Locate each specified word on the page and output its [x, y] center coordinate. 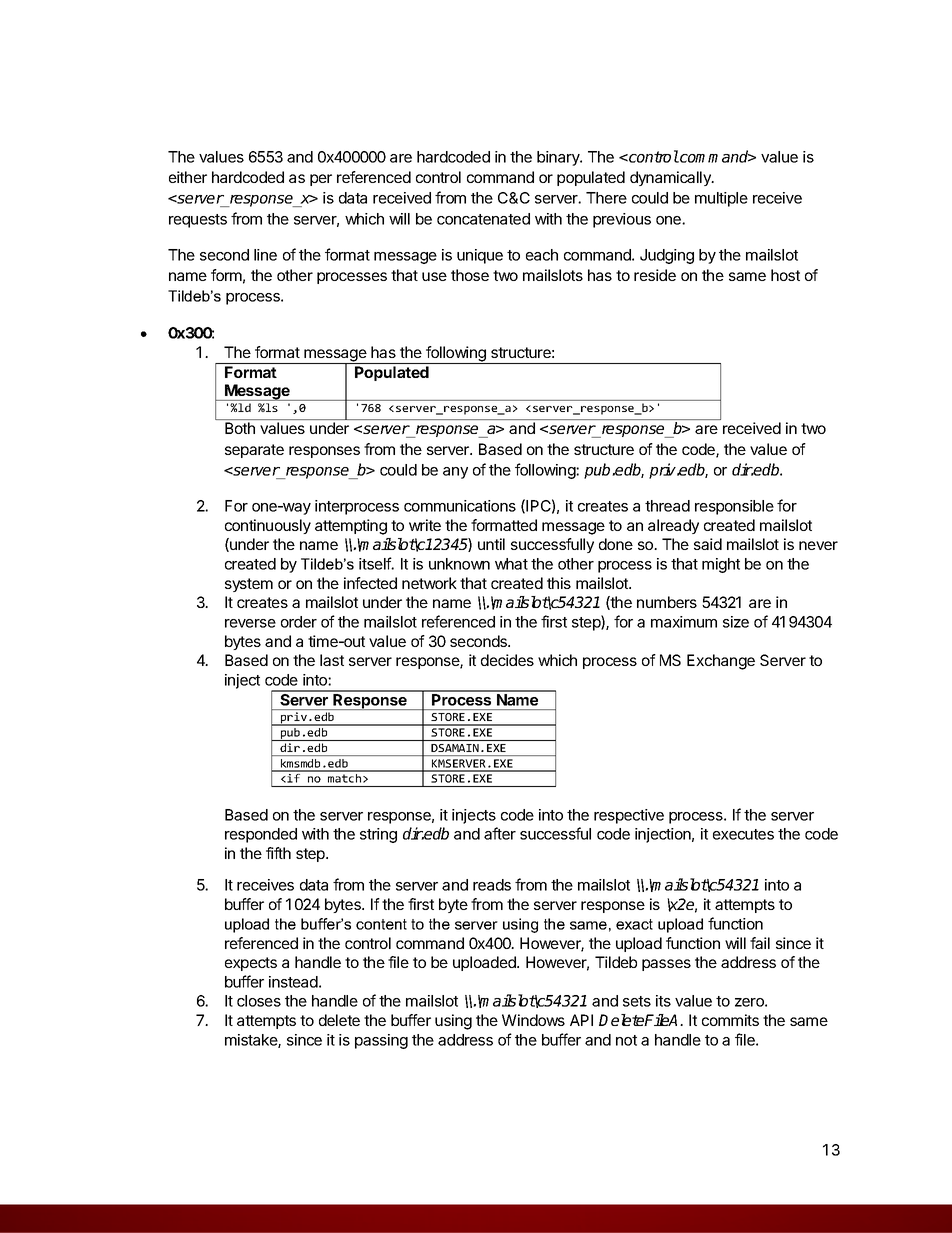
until [491, 544]
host [785, 275]
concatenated [483, 219]
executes [743, 834]
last [332, 660]
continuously [268, 526]
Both [240, 428]
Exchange [721, 662]
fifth [278, 853]
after [500, 833]
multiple [721, 199]
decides [507, 660]
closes [259, 1001]
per [321, 180]
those [470, 275]
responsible [734, 507]
